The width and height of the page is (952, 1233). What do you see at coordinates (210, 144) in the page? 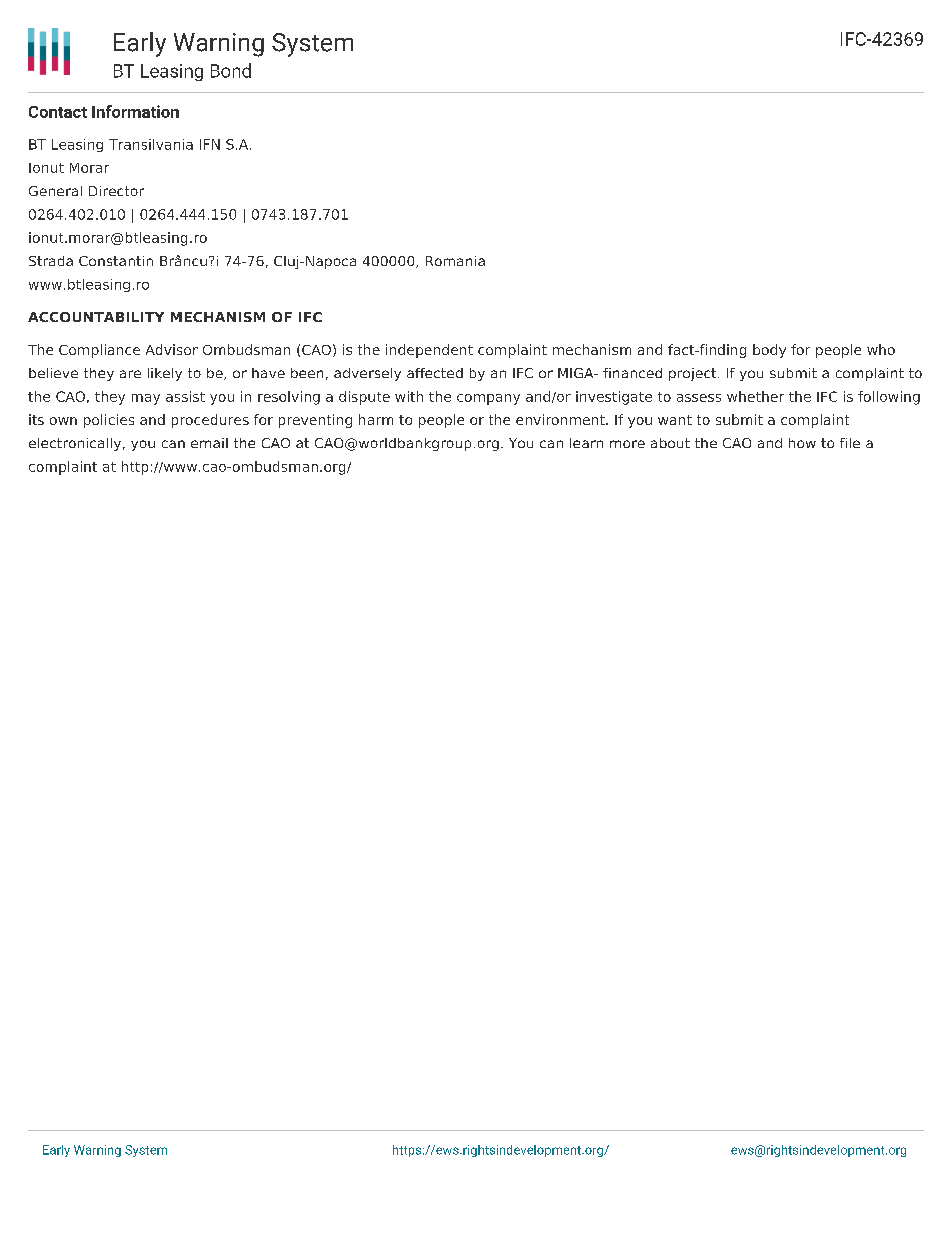
I see `IFN` at bounding box center [210, 144].
